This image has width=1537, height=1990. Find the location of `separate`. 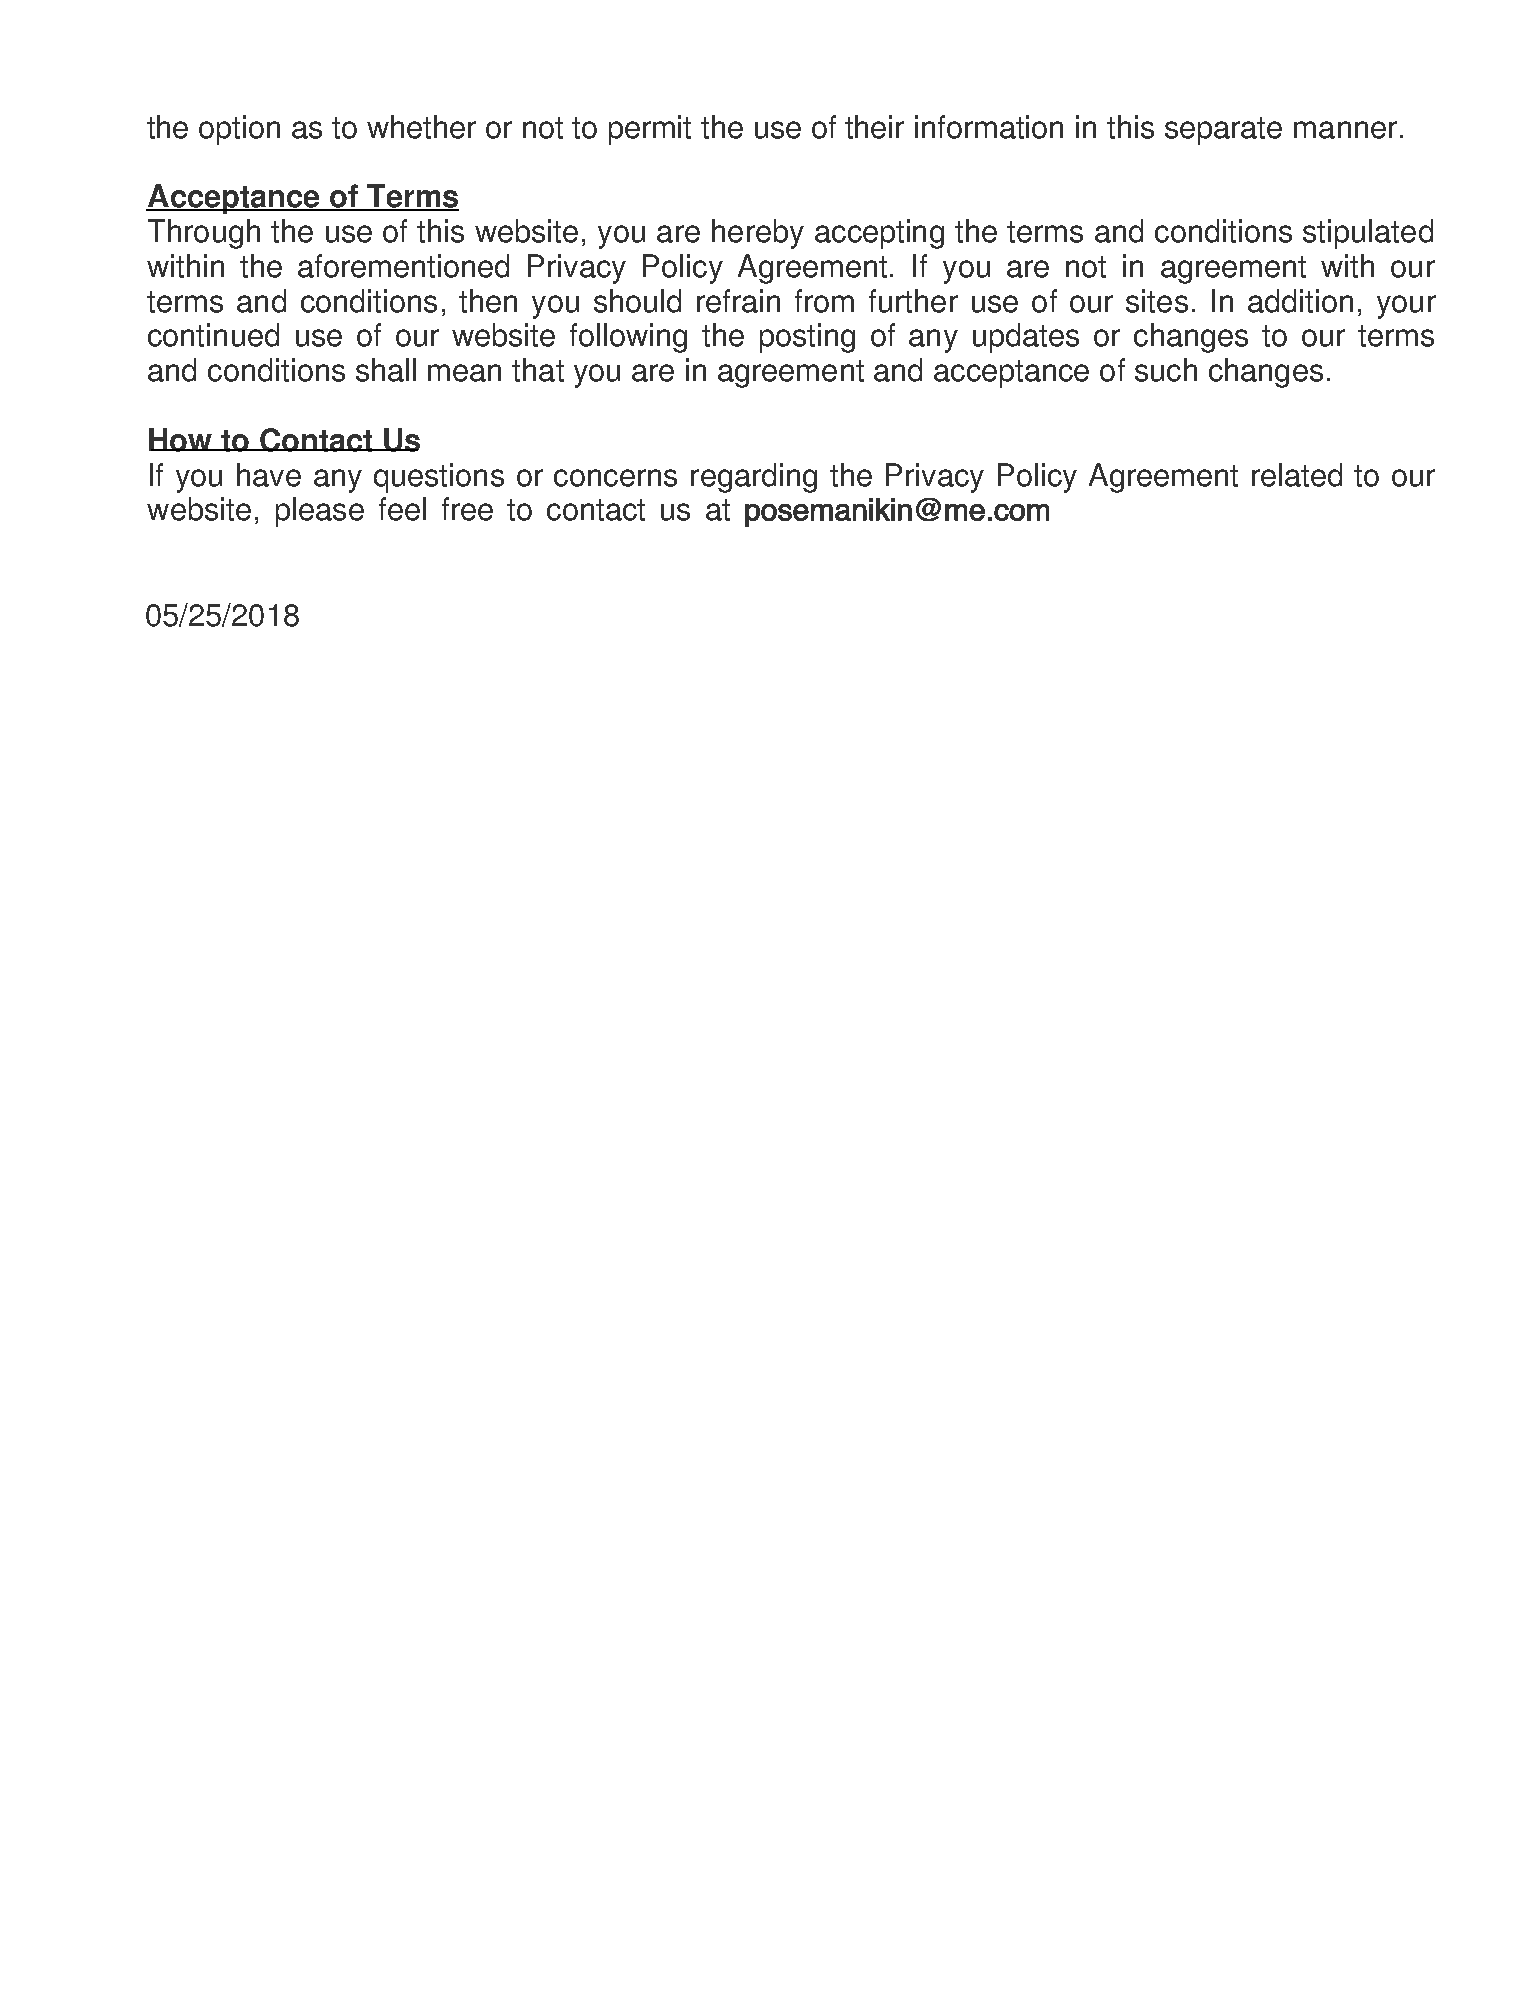

separate is located at coordinates (1223, 131).
